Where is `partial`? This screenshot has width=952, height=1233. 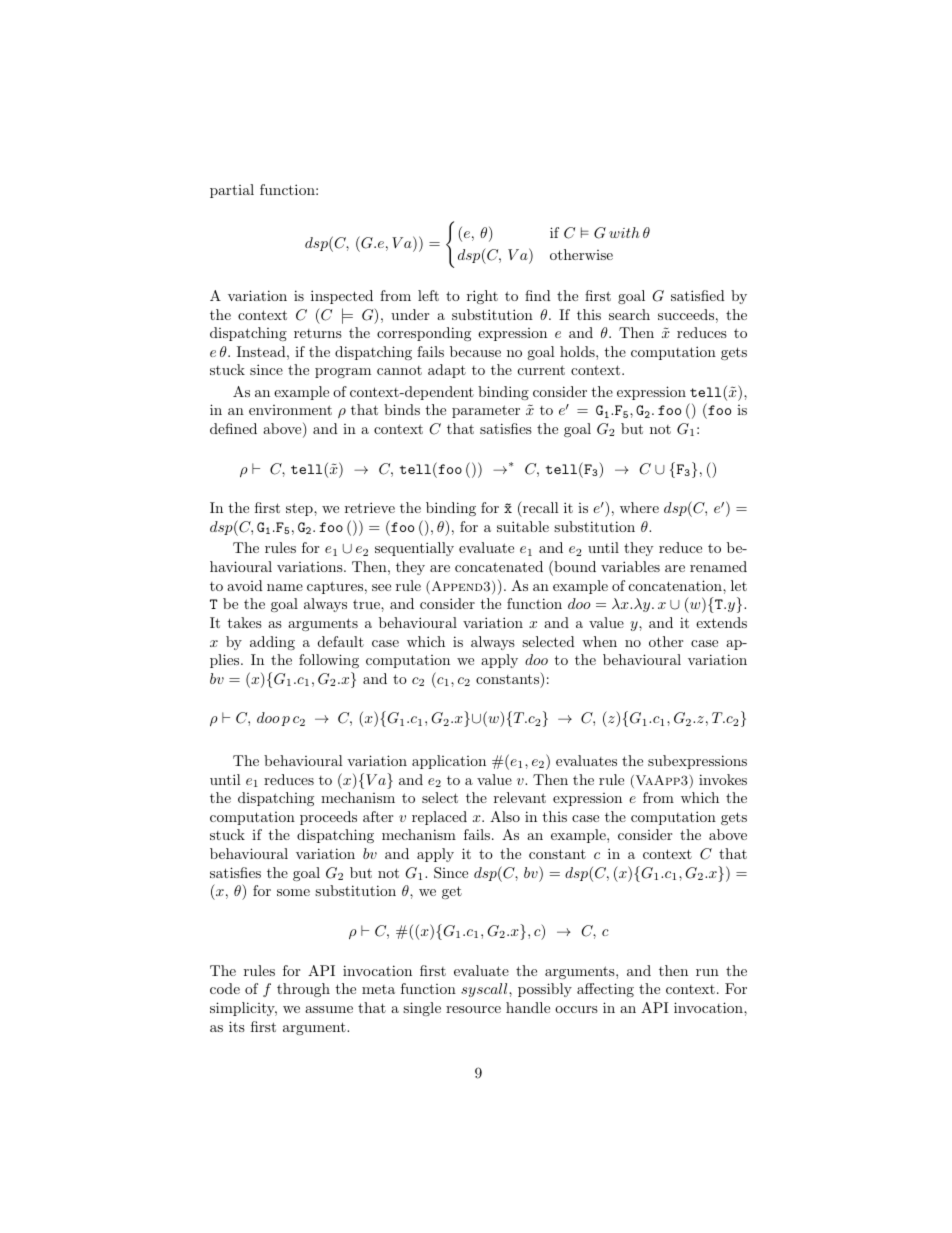
partial is located at coordinates (232, 191).
